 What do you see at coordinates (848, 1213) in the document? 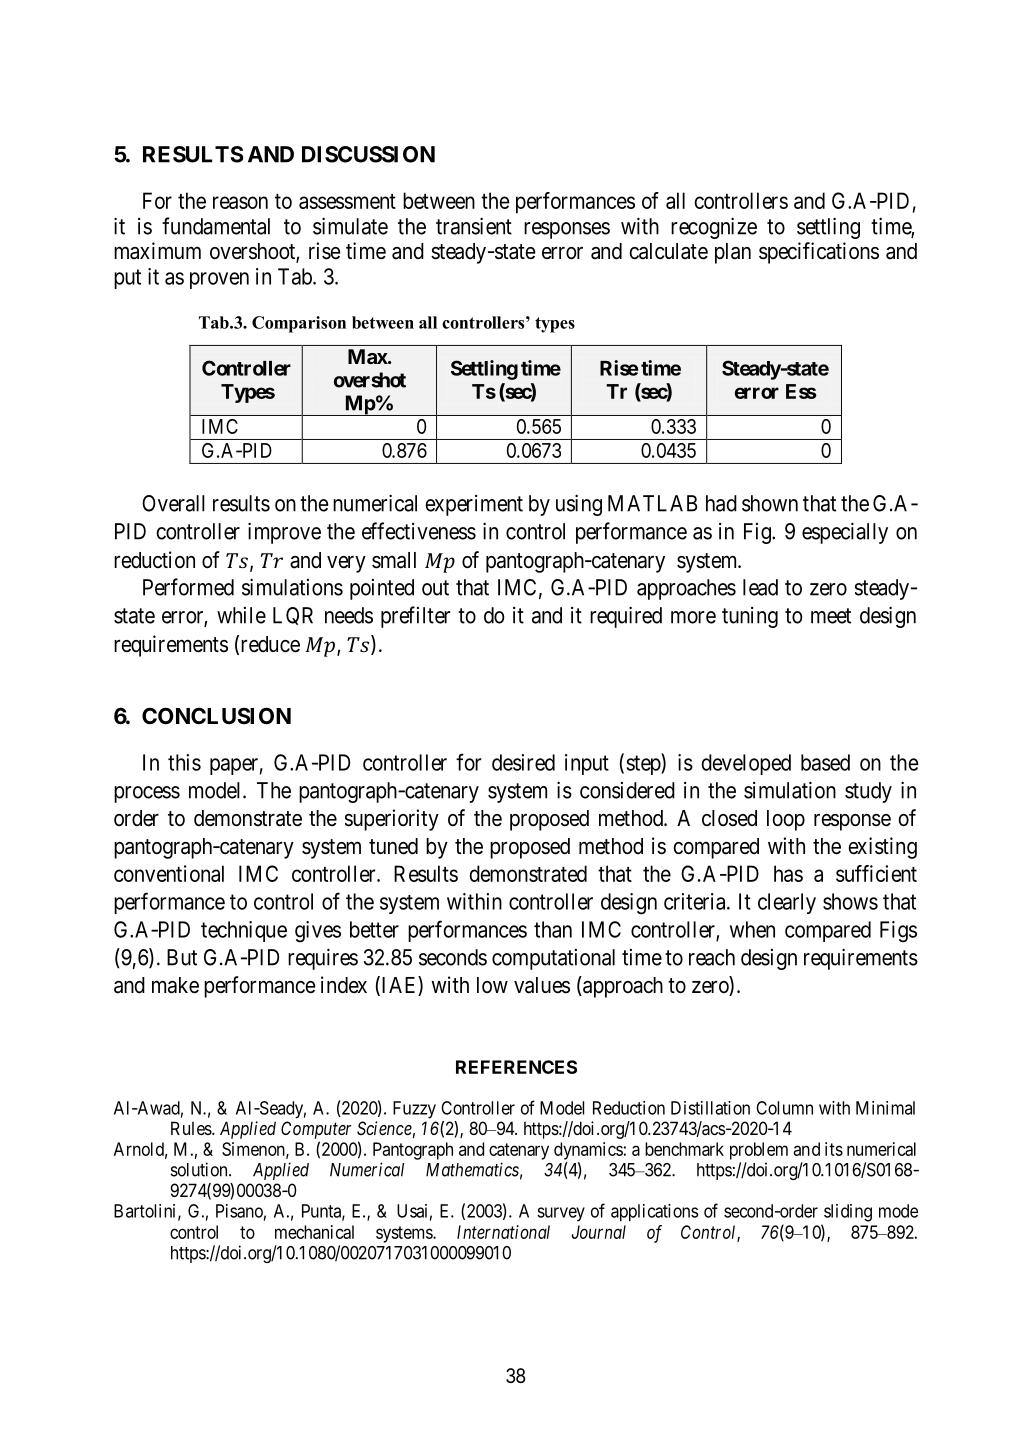
I see `sliding` at bounding box center [848, 1213].
